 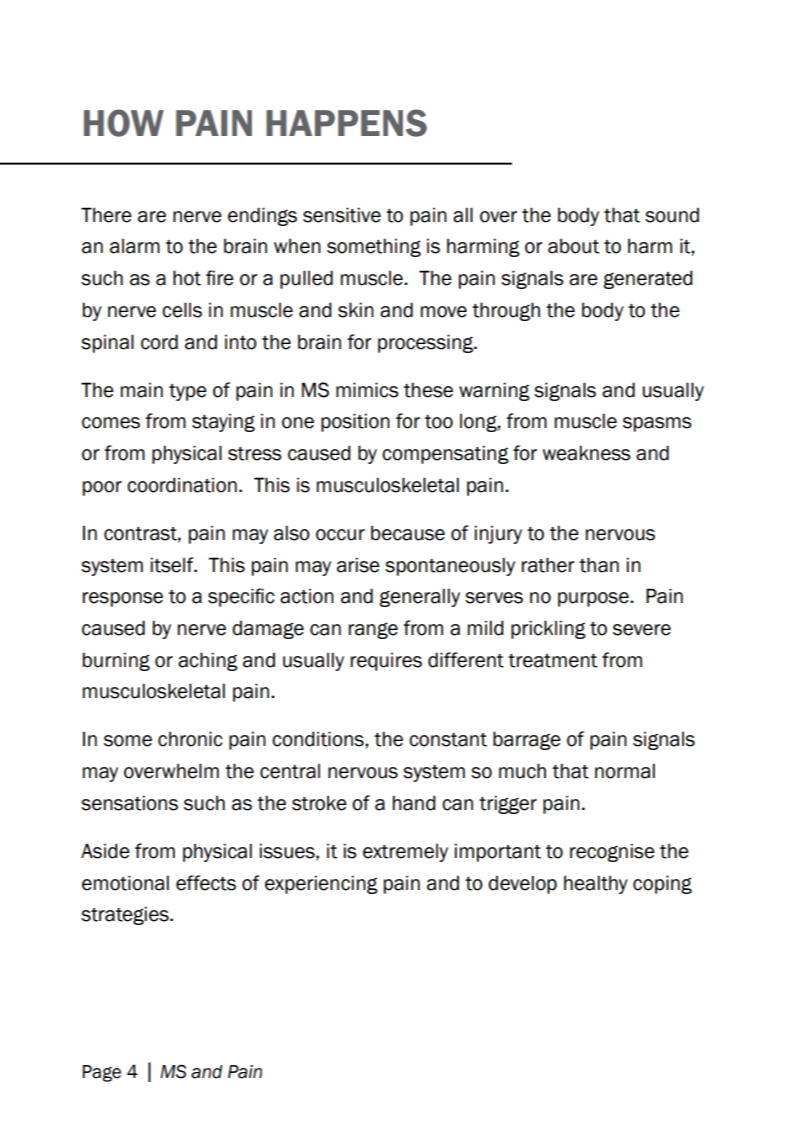 What do you see at coordinates (188, 392) in the screenshot?
I see `type` at bounding box center [188, 392].
